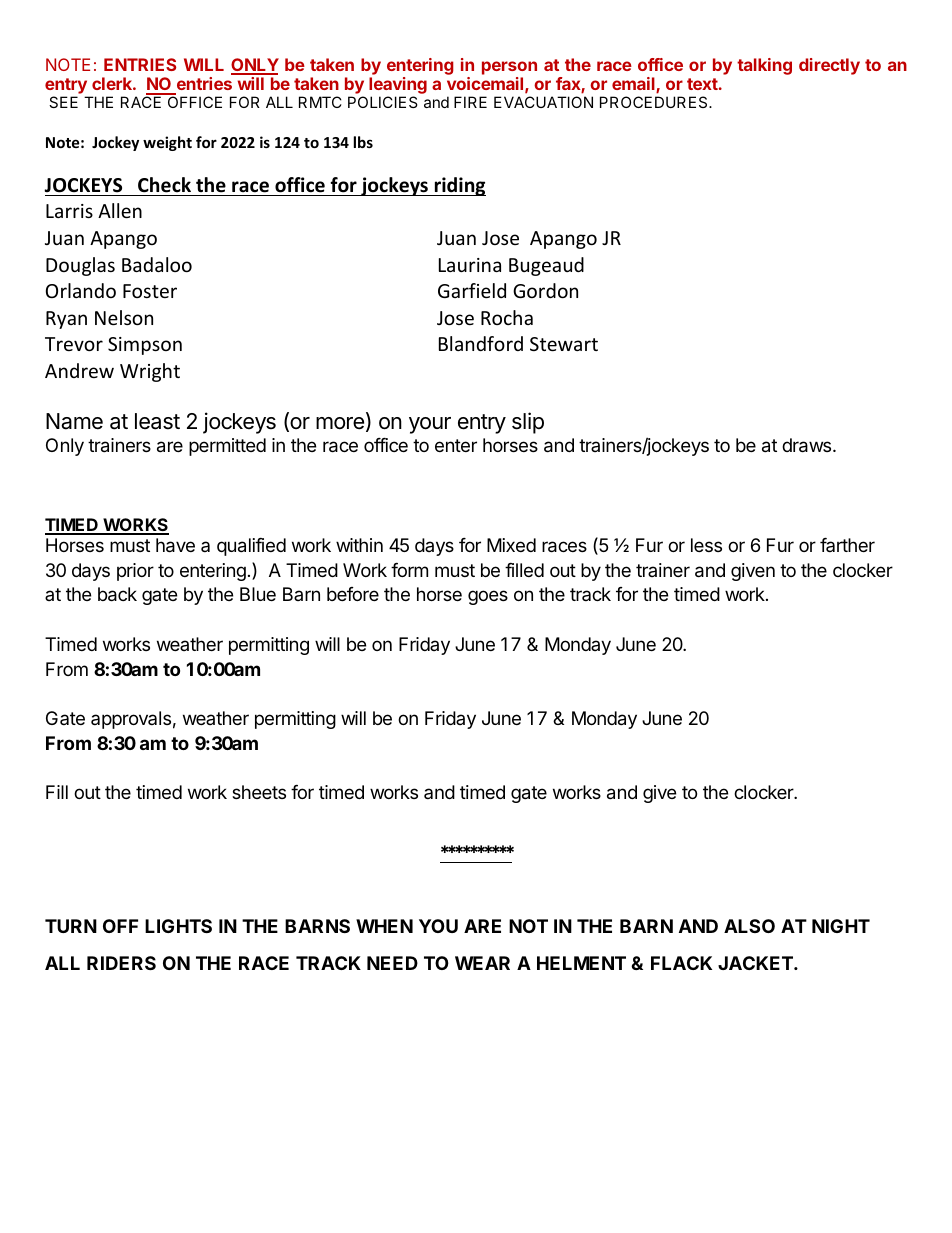  I want to click on WEAR, so click(482, 963).
